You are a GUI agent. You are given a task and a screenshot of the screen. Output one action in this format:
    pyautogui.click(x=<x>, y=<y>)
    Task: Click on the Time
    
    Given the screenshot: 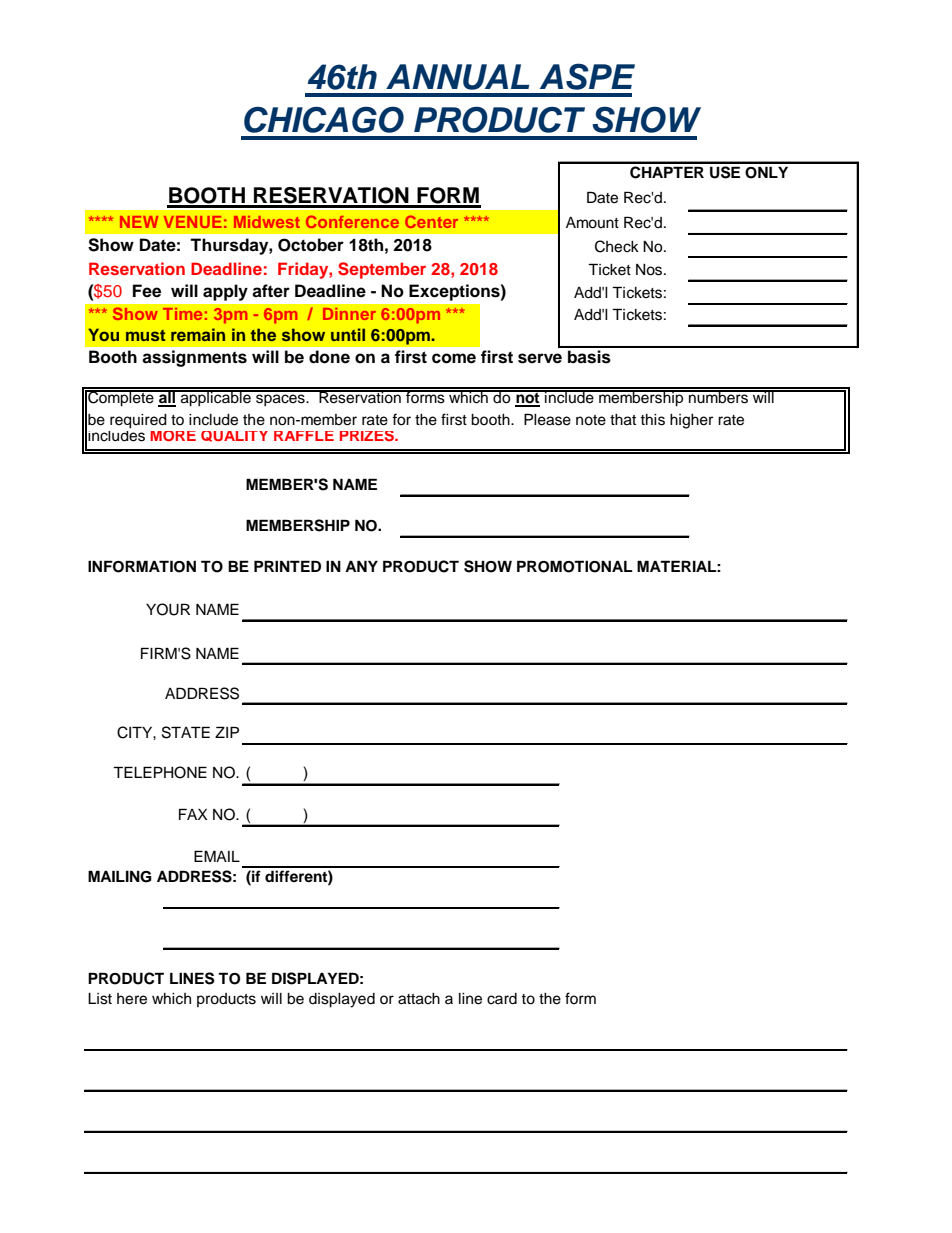 What is the action you would take?
    pyautogui.click(x=182, y=314)
